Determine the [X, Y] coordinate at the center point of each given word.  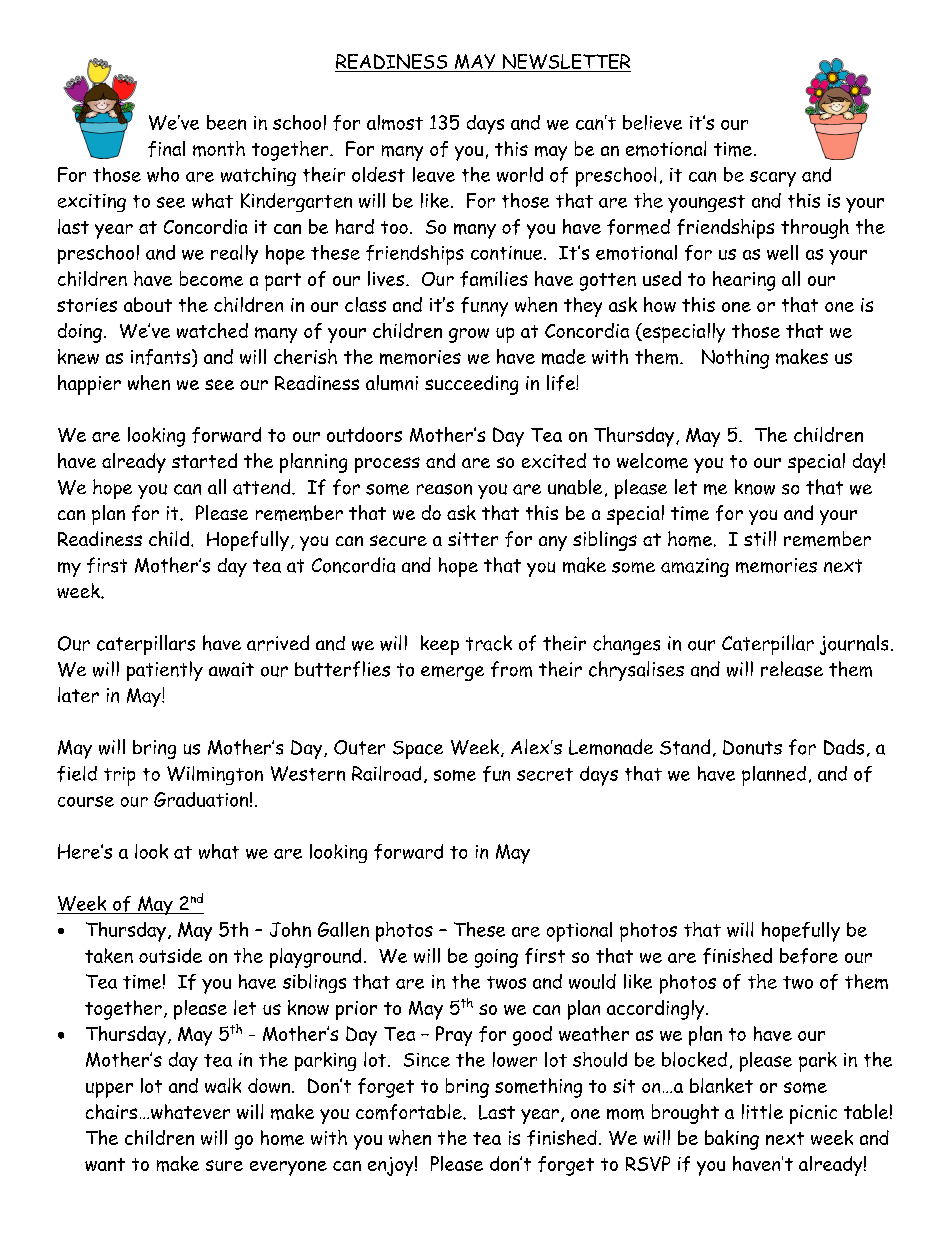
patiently [165, 671]
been [226, 122]
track [489, 643]
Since [427, 1060]
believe [652, 122]
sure [224, 1165]
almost [395, 122]
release [792, 669]
